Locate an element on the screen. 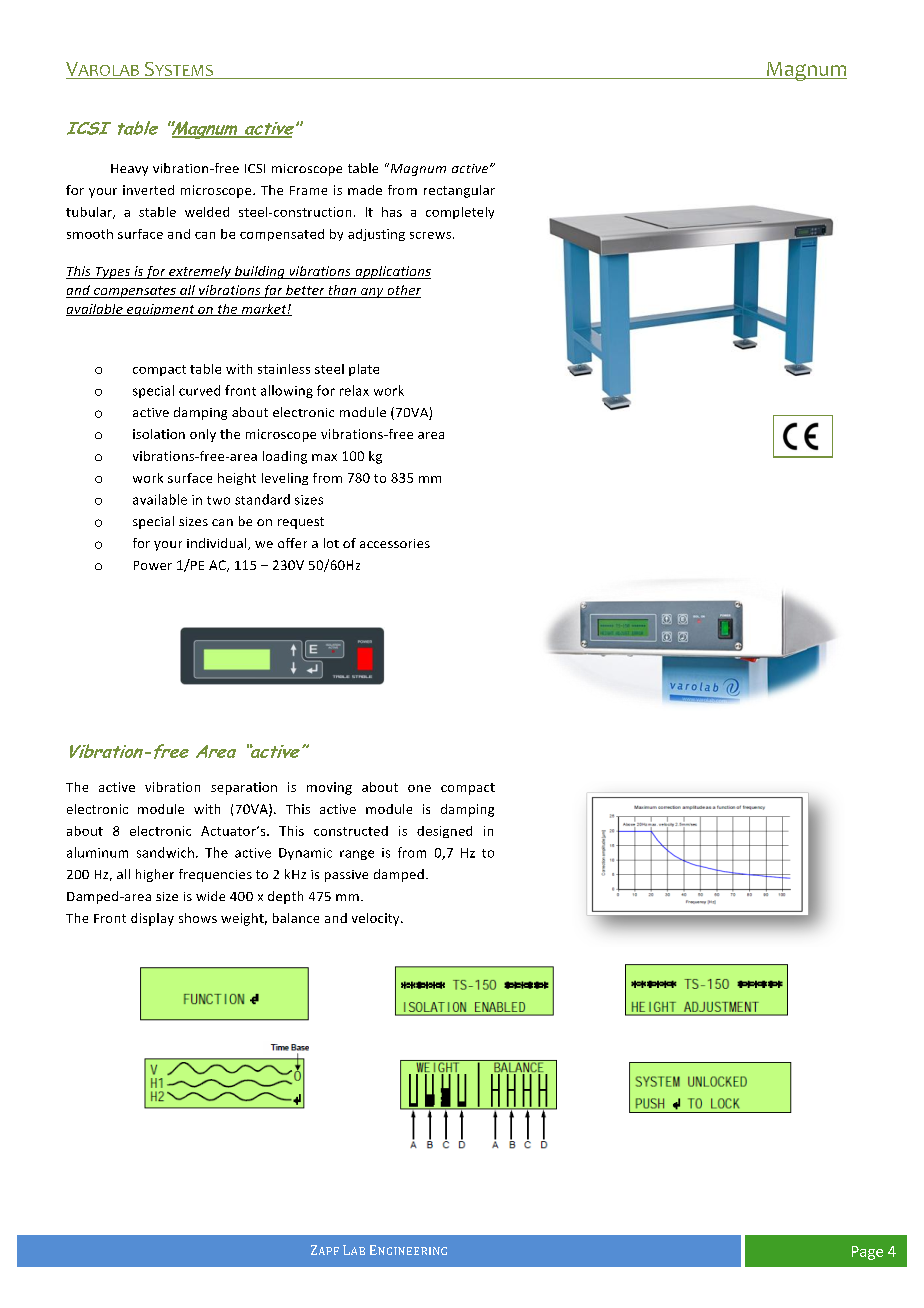 The image size is (924, 1308). Page is located at coordinates (867, 1253).
